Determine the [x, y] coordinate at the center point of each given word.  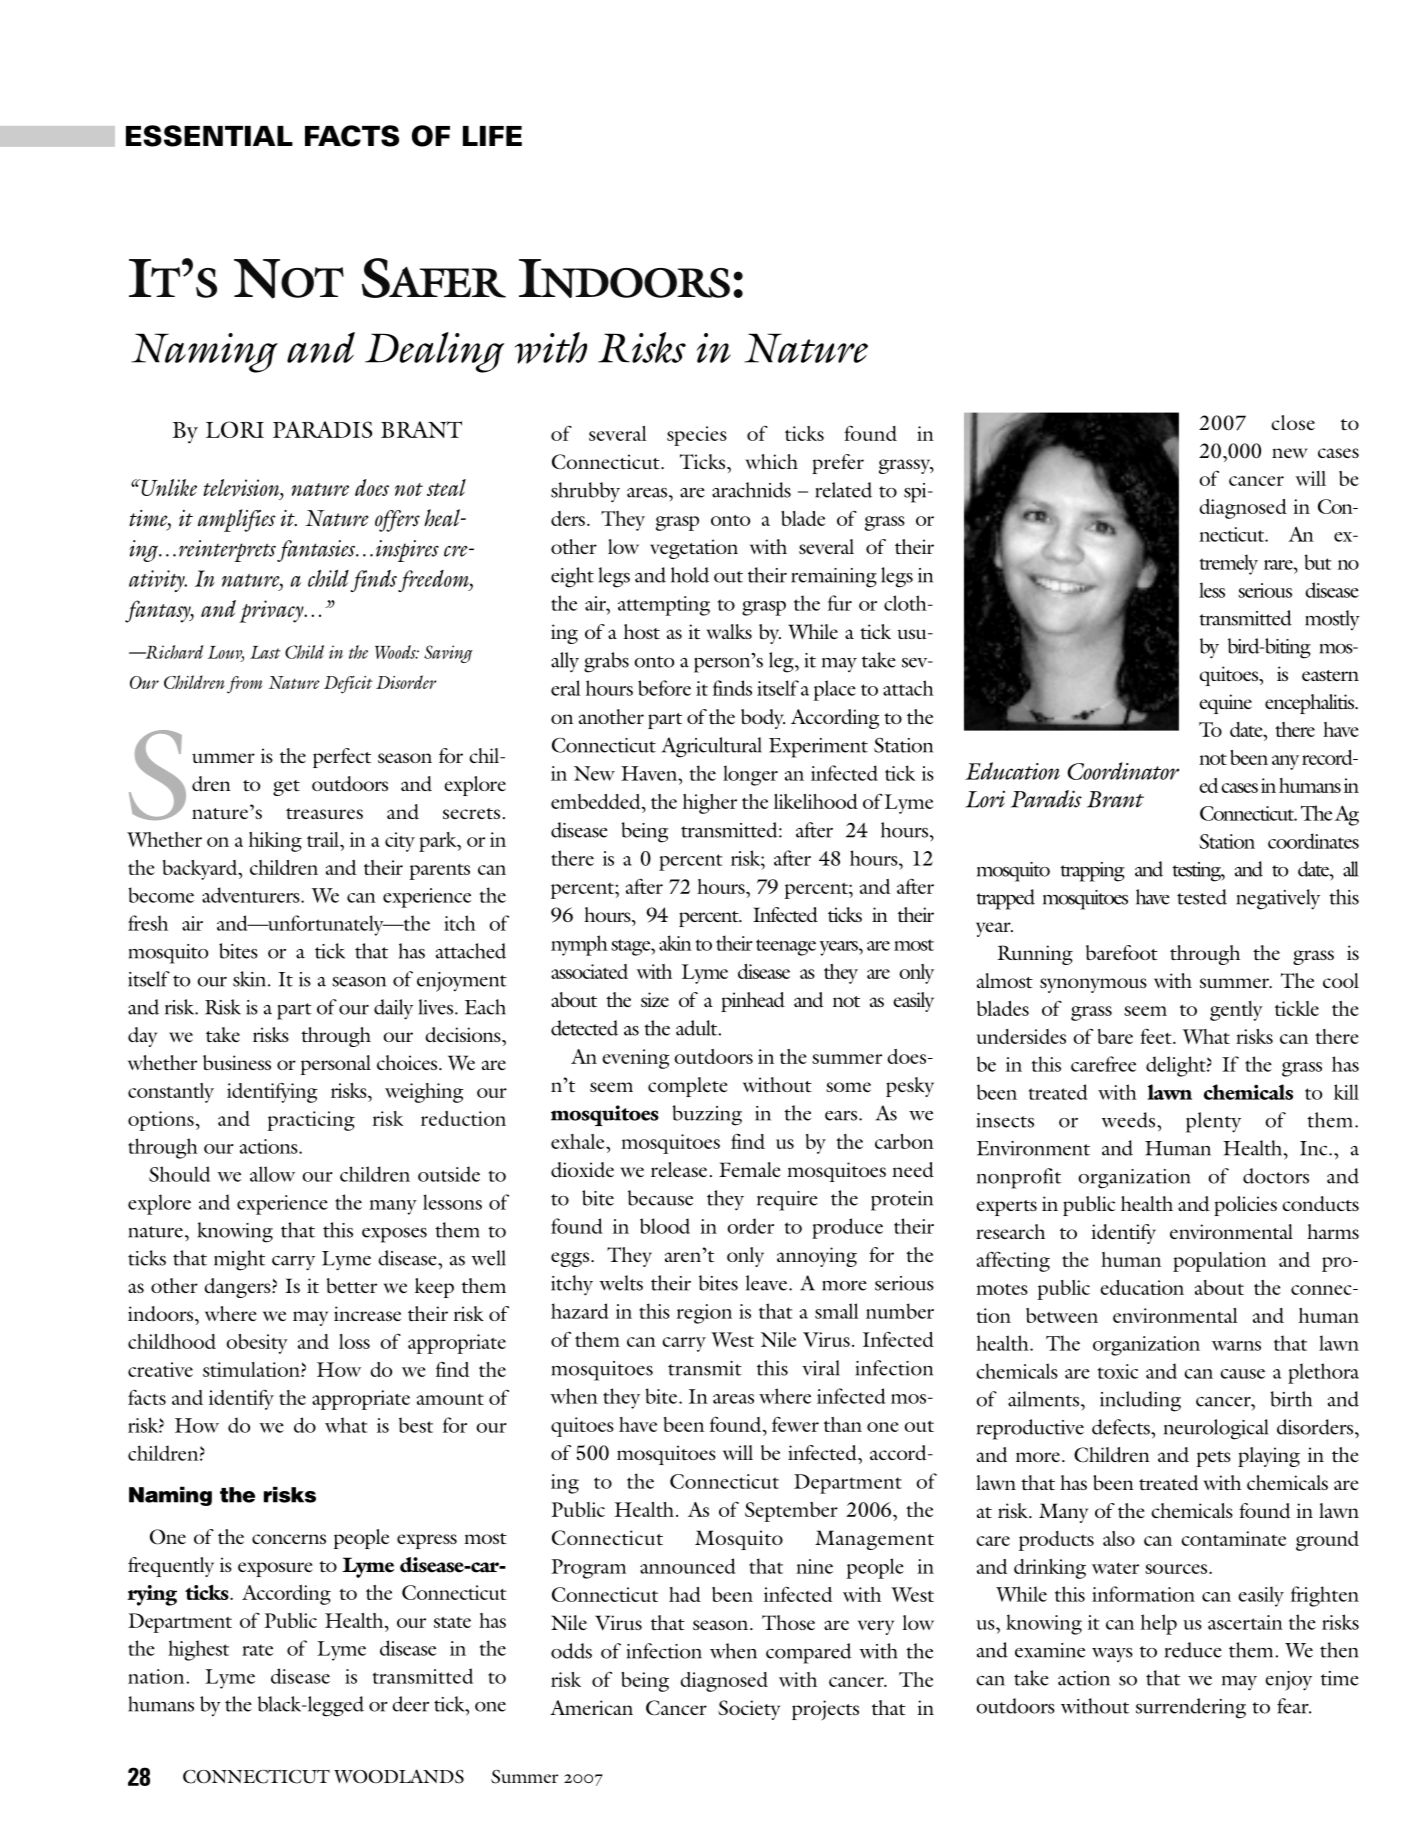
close [1293, 422]
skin [251, 979]
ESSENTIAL [209, 136]
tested [1202, 897]
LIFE [492, 136]
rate [257, 1650]
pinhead [753, 1002]
